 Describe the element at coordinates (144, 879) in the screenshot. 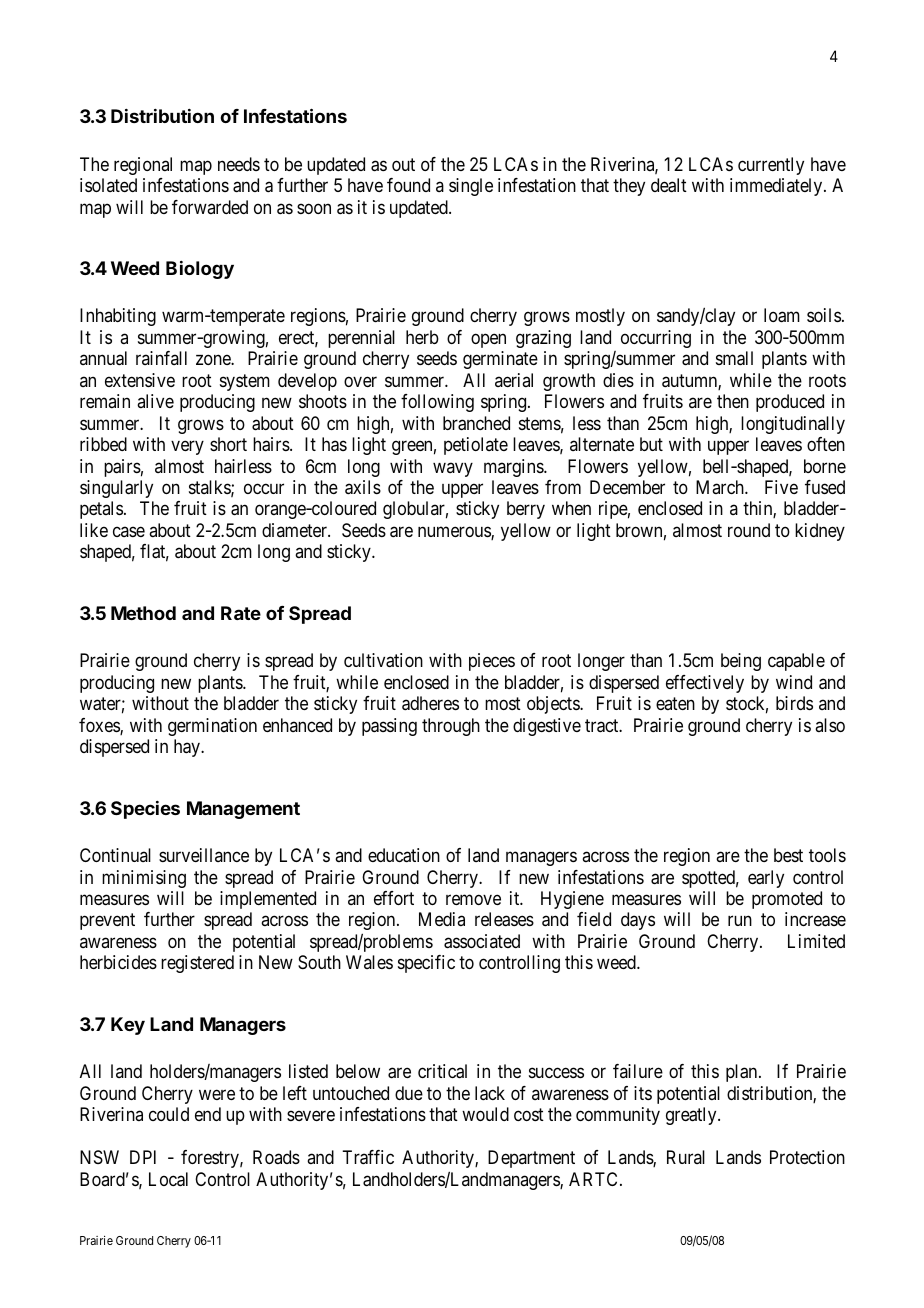

I see `minimising` at that location.
